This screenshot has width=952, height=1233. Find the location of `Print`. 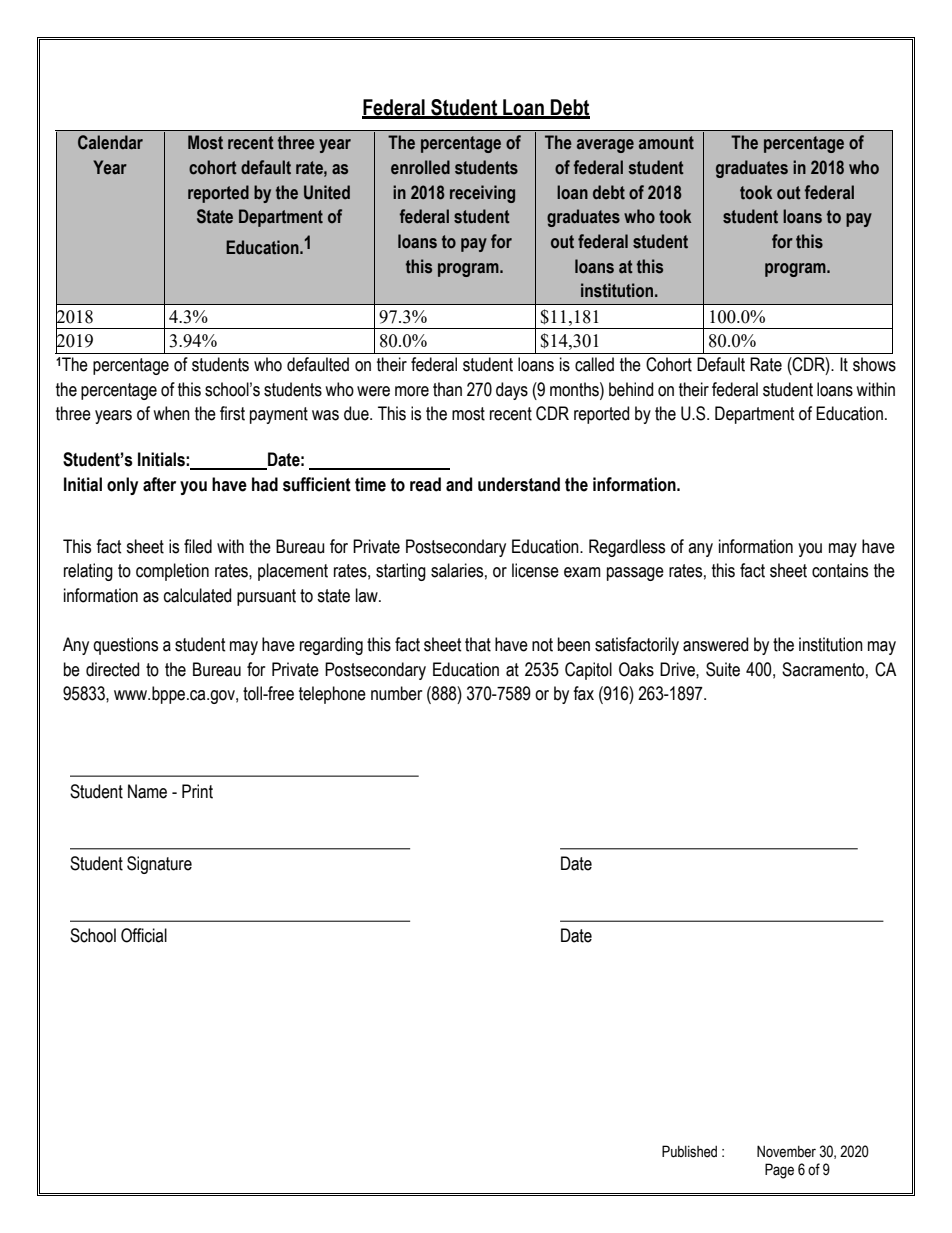

Print is located at coordinates (197, 791).
